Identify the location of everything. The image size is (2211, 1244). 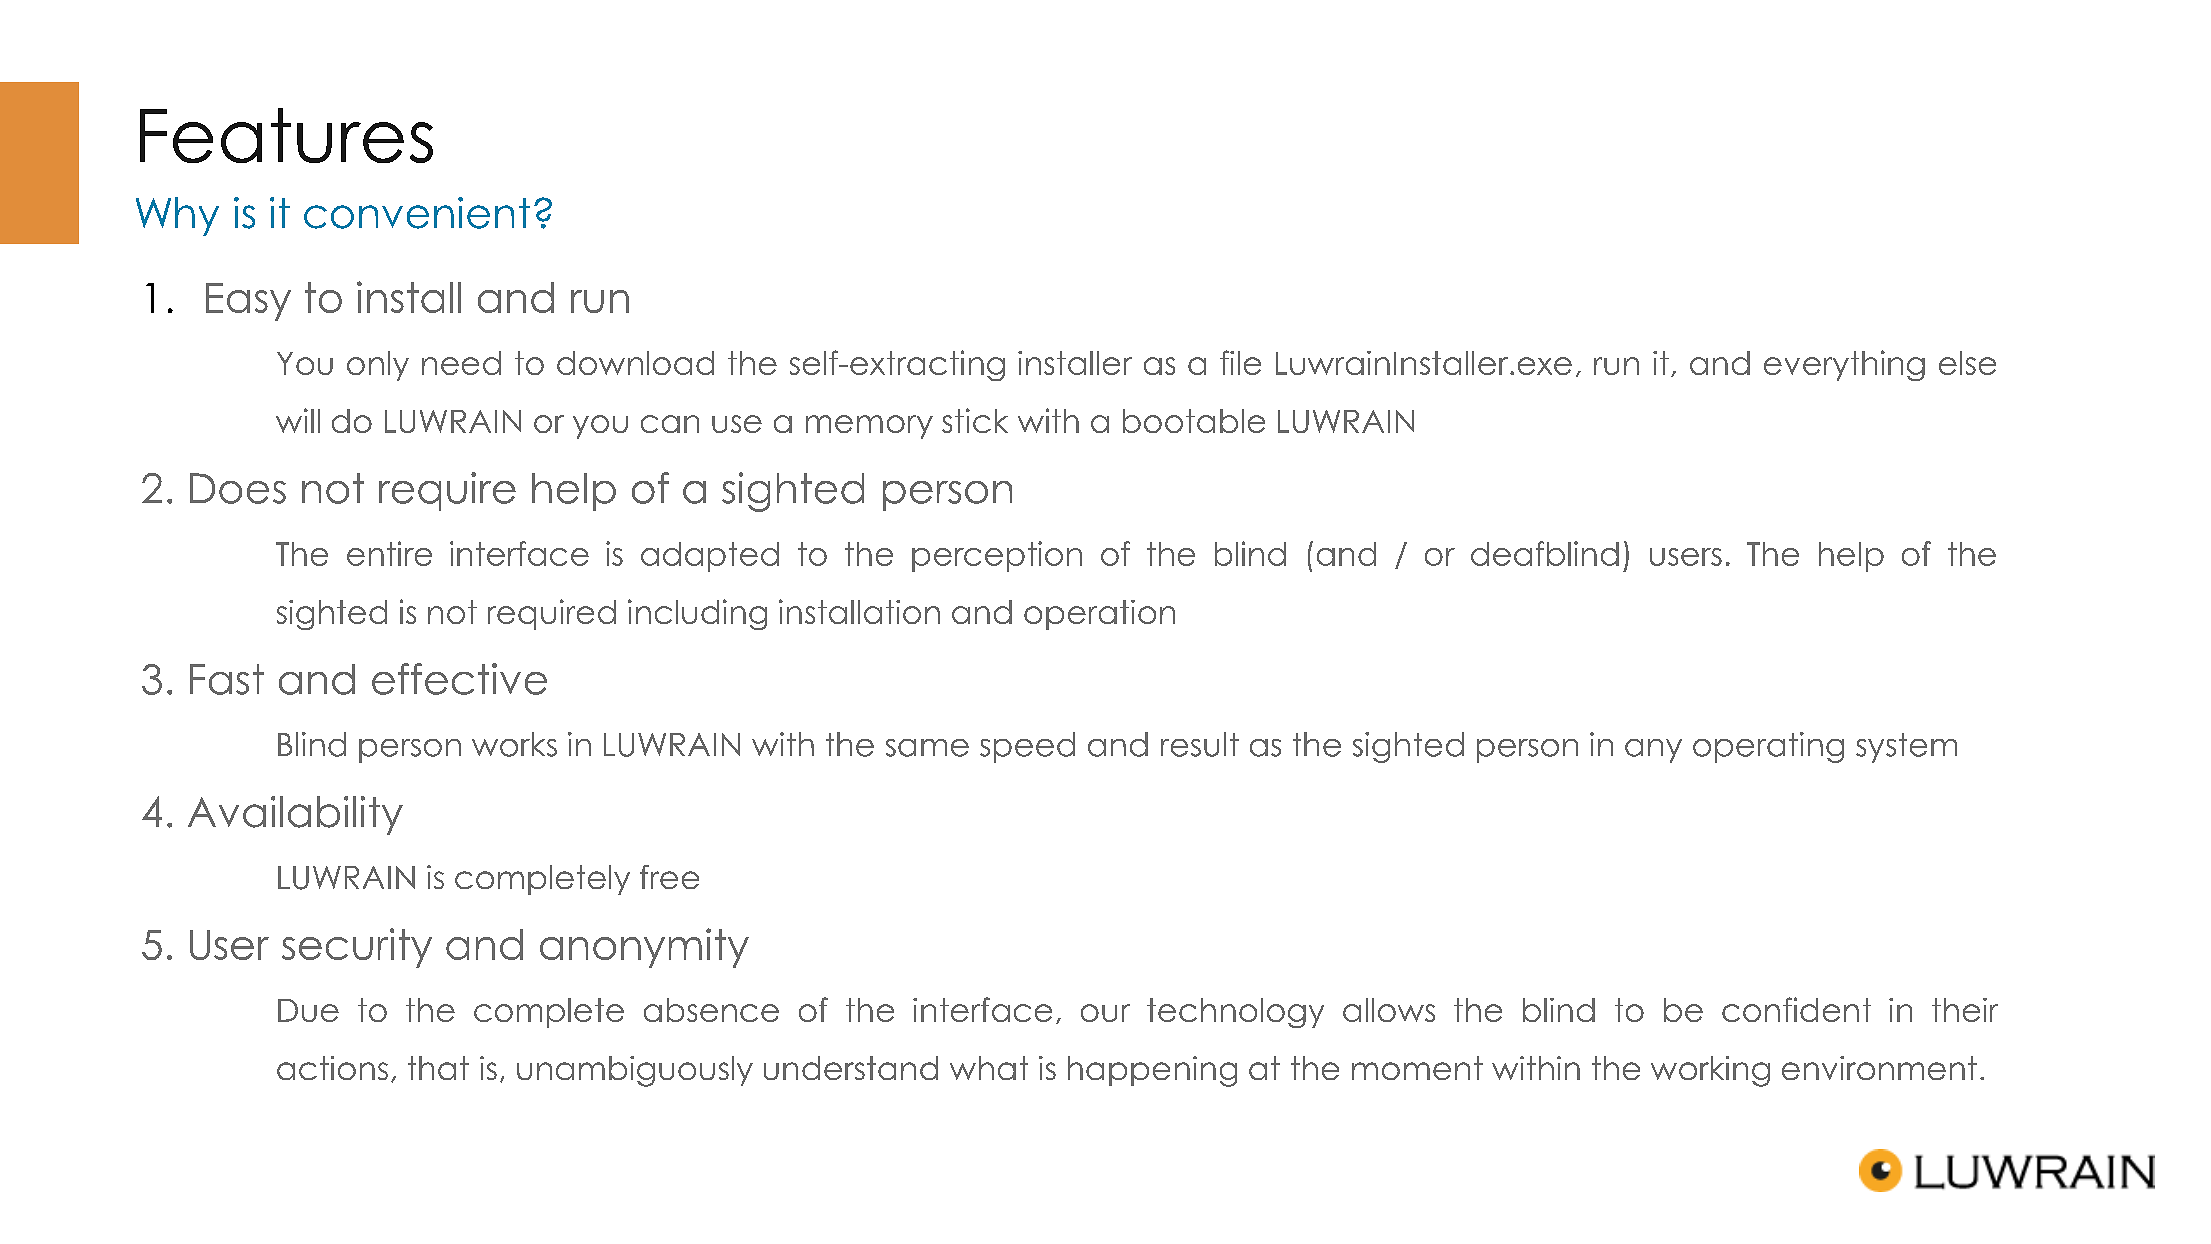
(1844, 365).
